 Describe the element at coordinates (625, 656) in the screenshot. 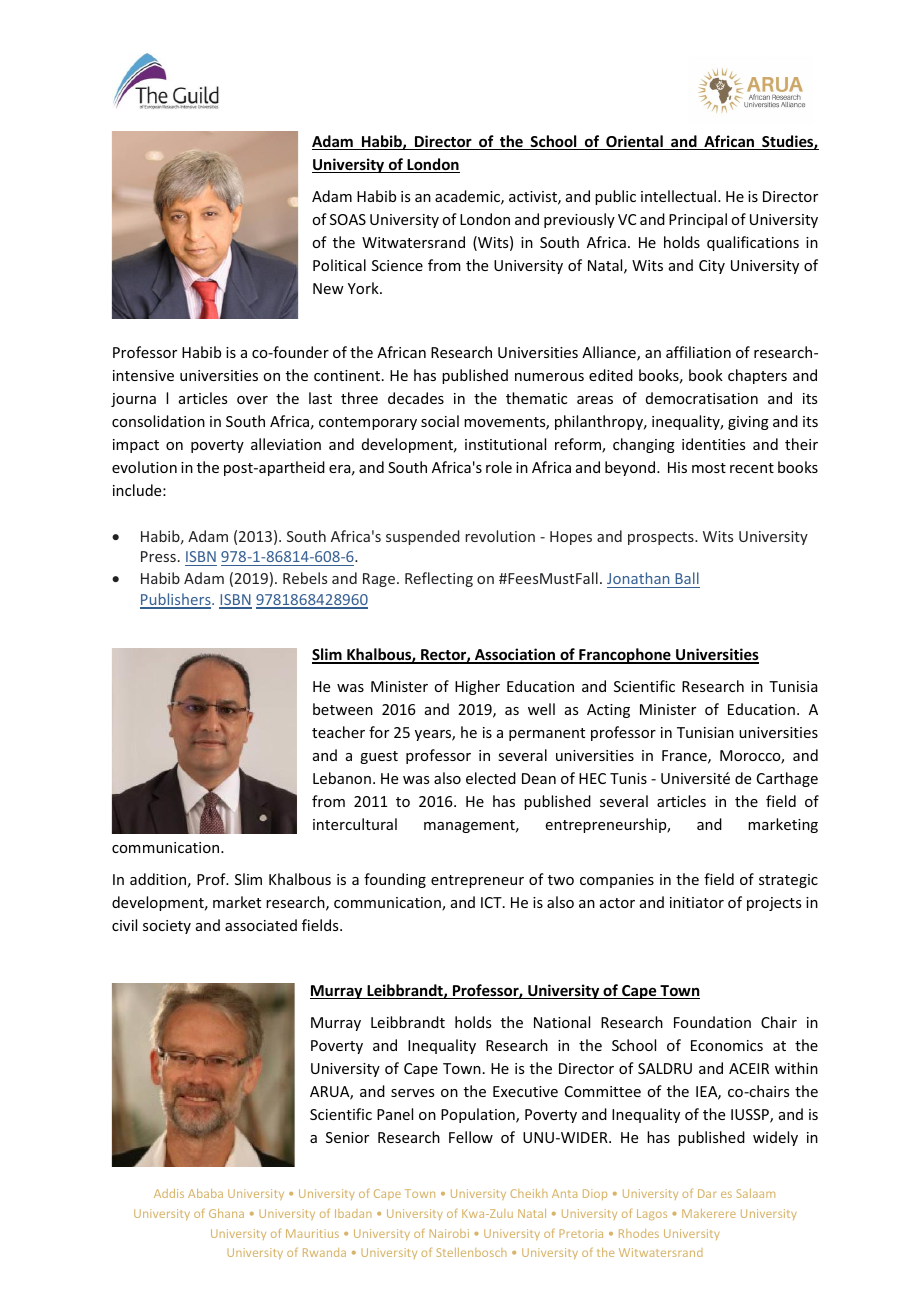

I see `Francophone` at that location.
